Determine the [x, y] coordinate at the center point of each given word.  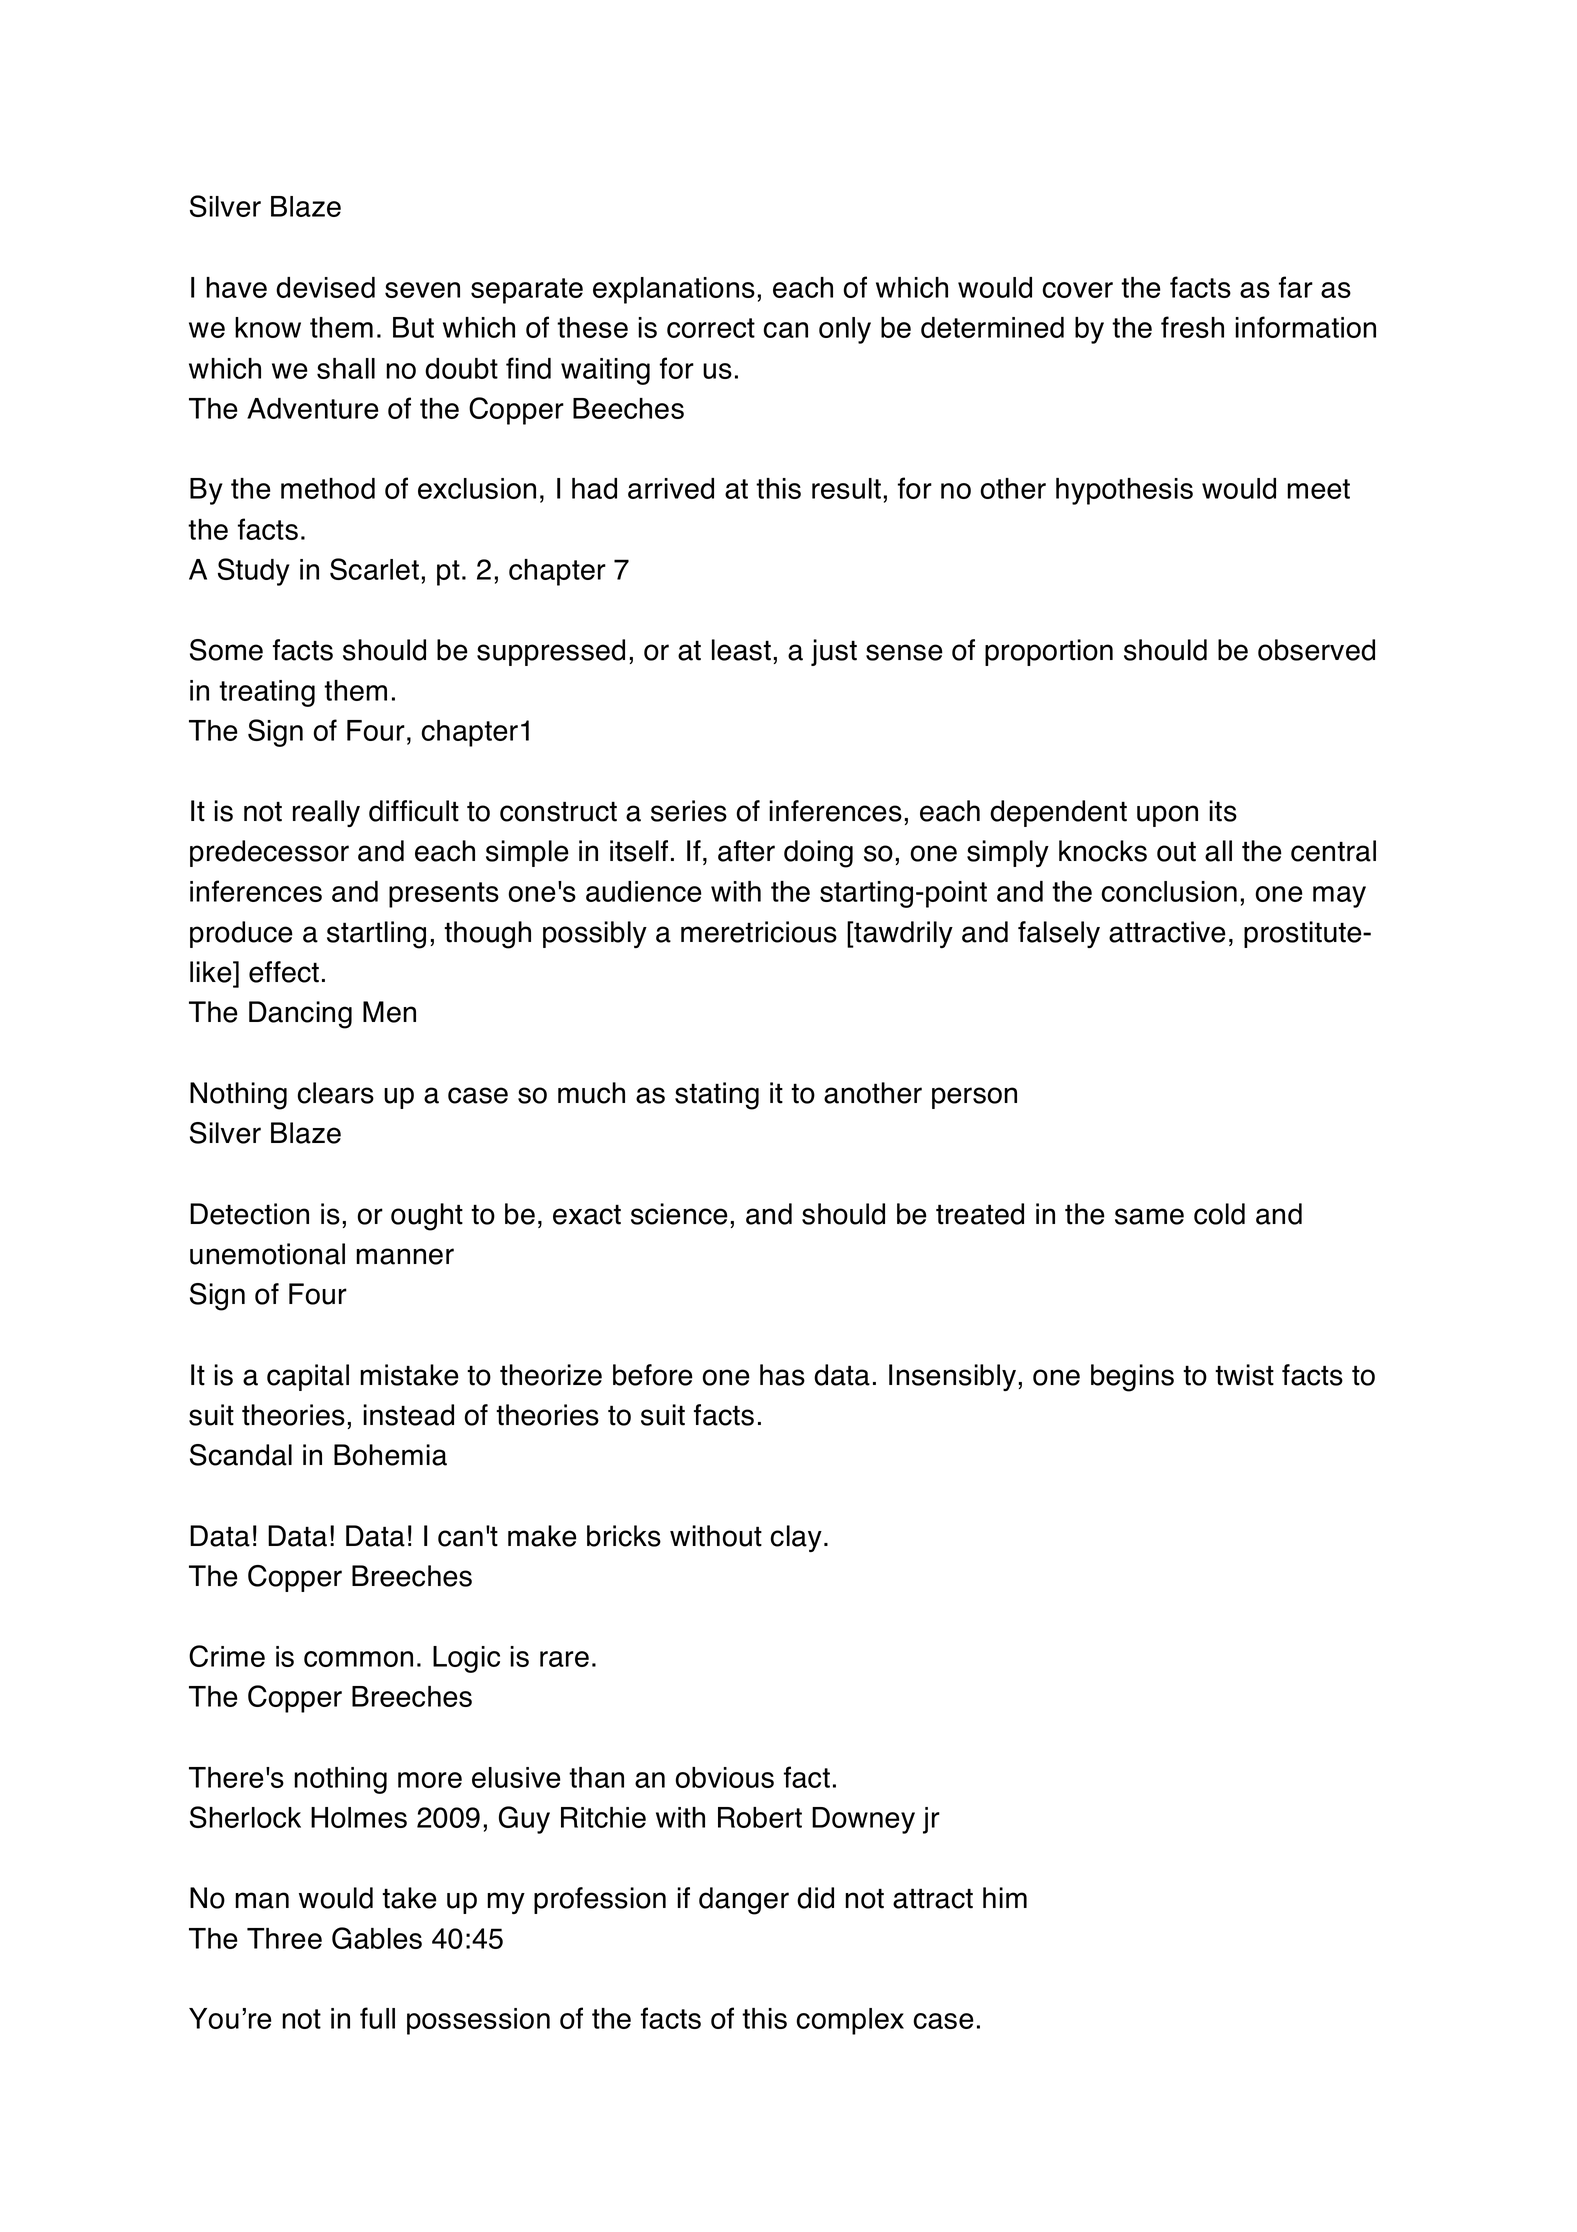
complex [850, 2021]
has [782, 1375]
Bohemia [390, 1455]
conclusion [1169, 891]
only [845, 330]
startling [376, 935]
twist [1244, 1375]
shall [346, 368]
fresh [1192, 327]
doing [818, 854]
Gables [377, 1938]
